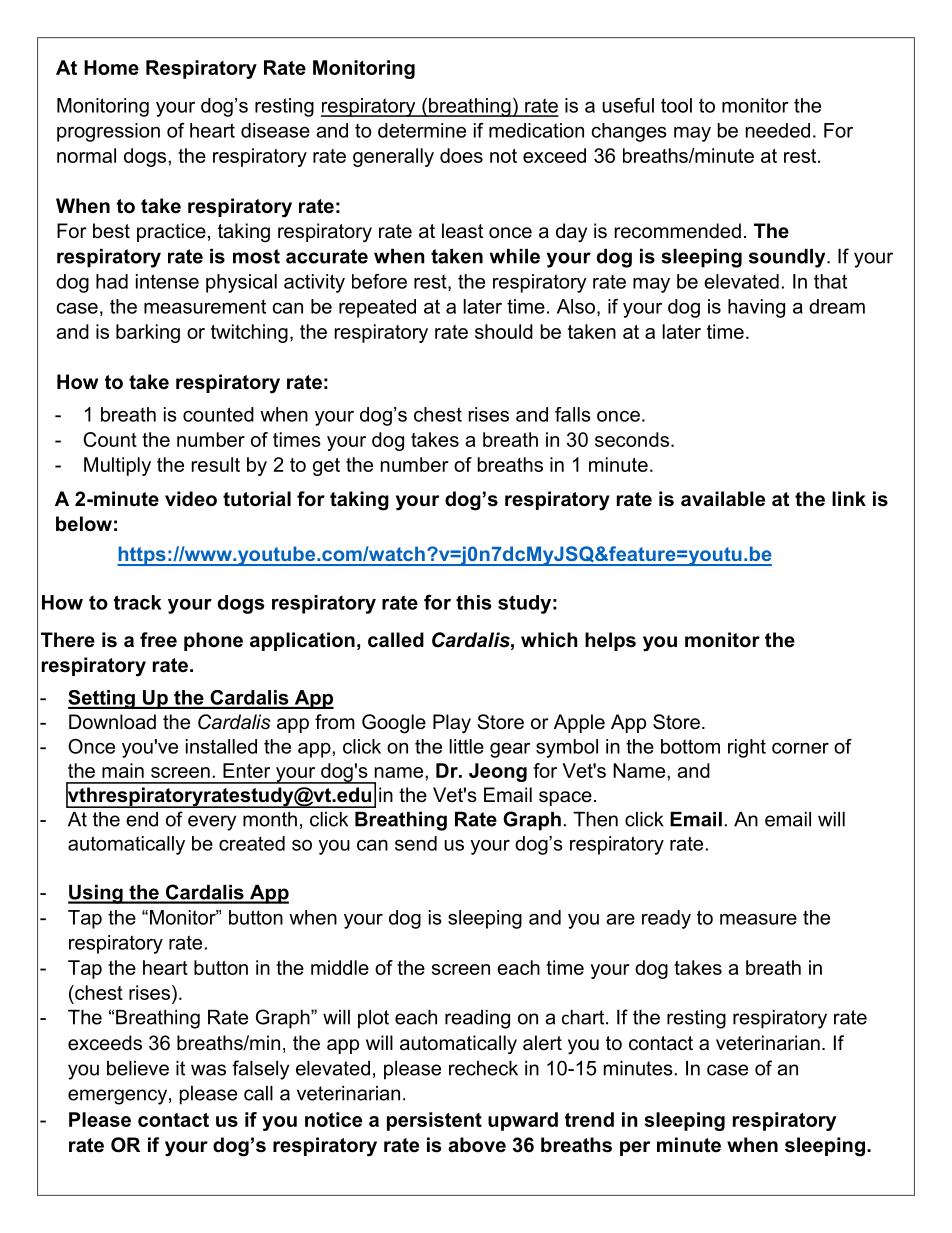  I want to click on helps, so click(610, 641).
